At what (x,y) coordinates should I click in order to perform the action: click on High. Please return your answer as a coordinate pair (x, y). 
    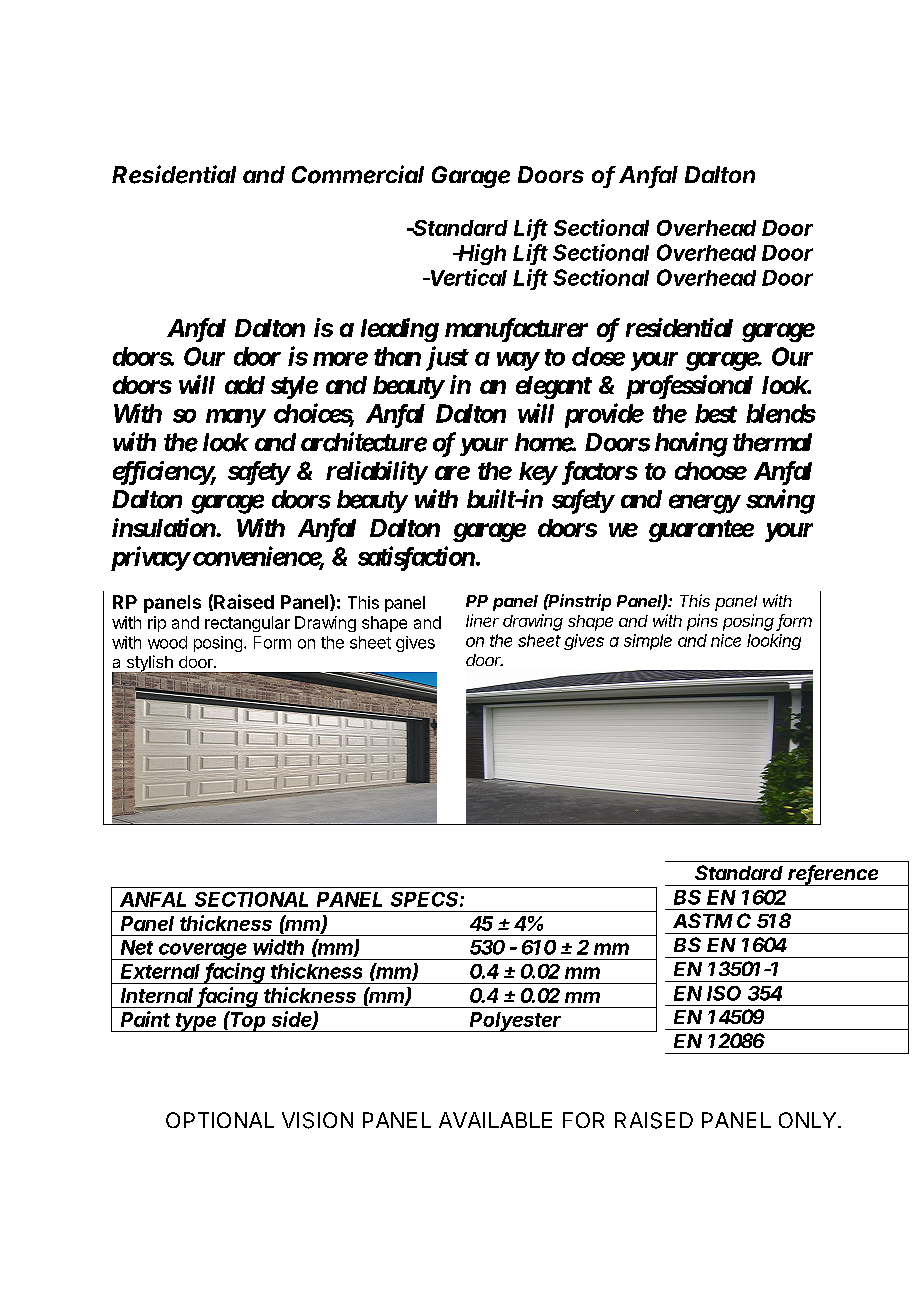
    Looking at the image, I should click on (481, 254).
